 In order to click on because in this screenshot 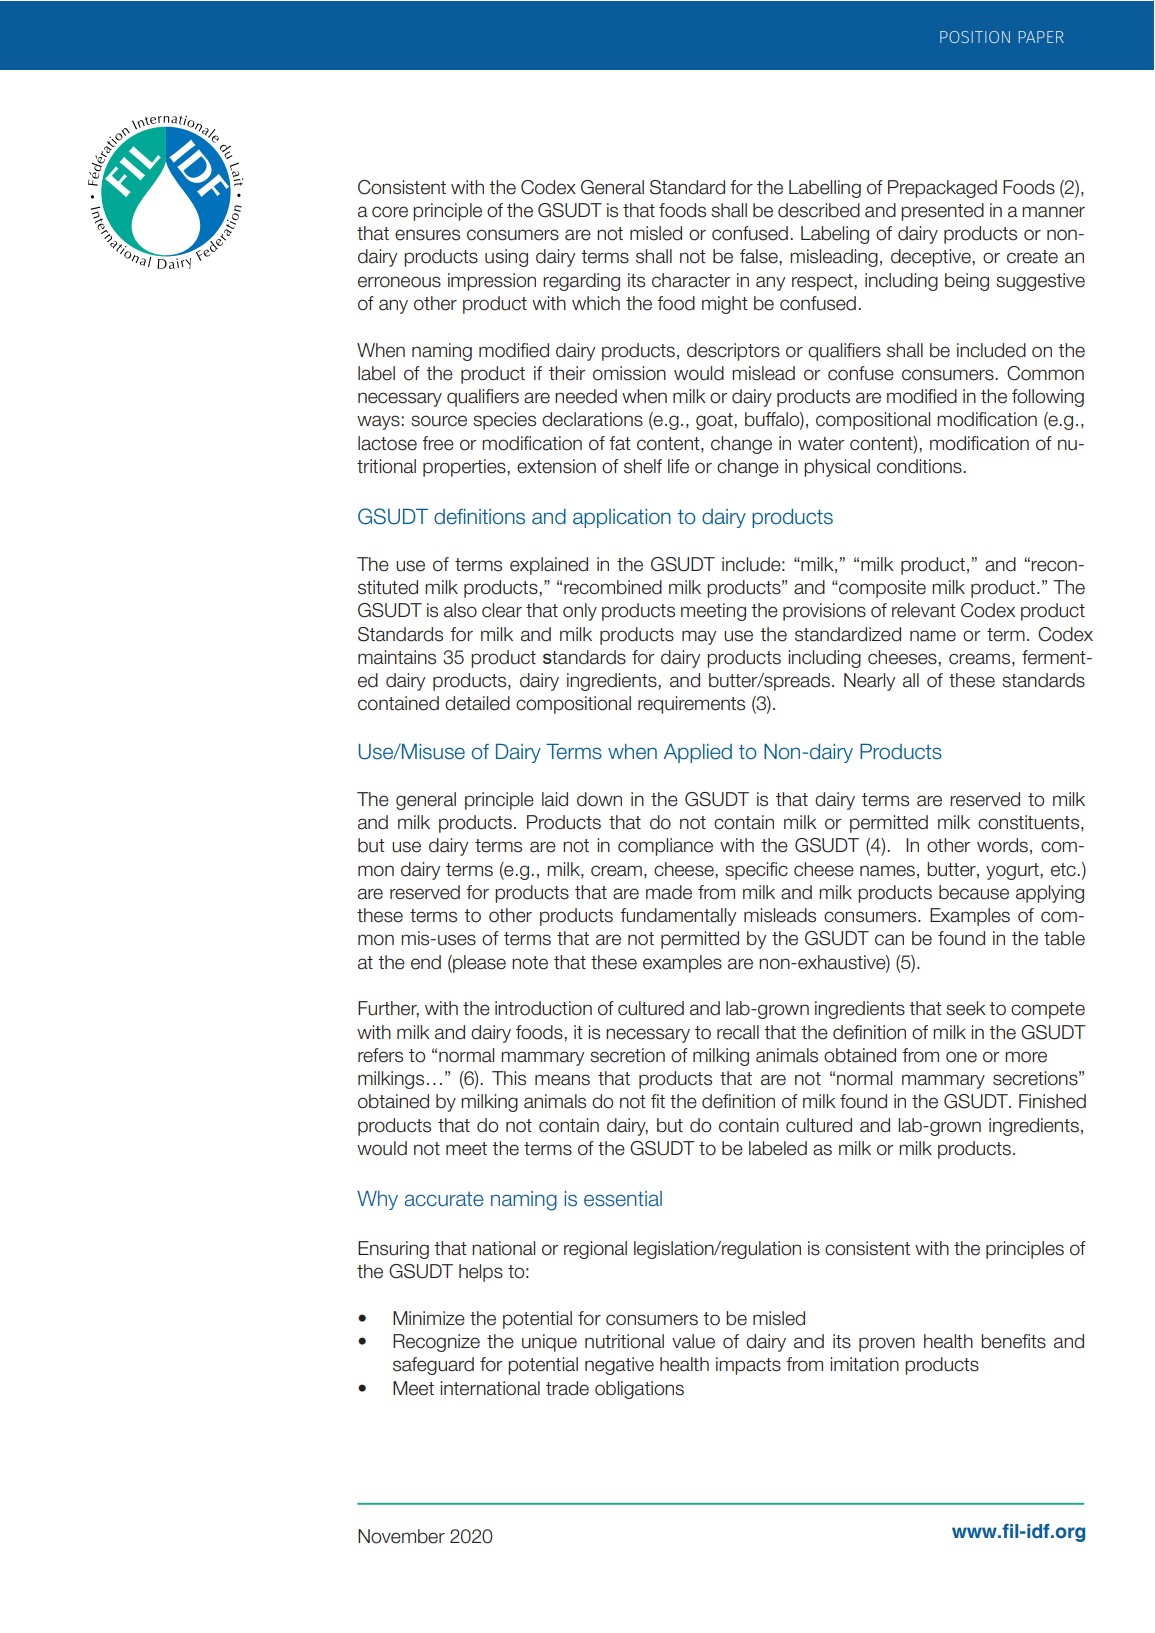, I will do `click(974, 892)`.
